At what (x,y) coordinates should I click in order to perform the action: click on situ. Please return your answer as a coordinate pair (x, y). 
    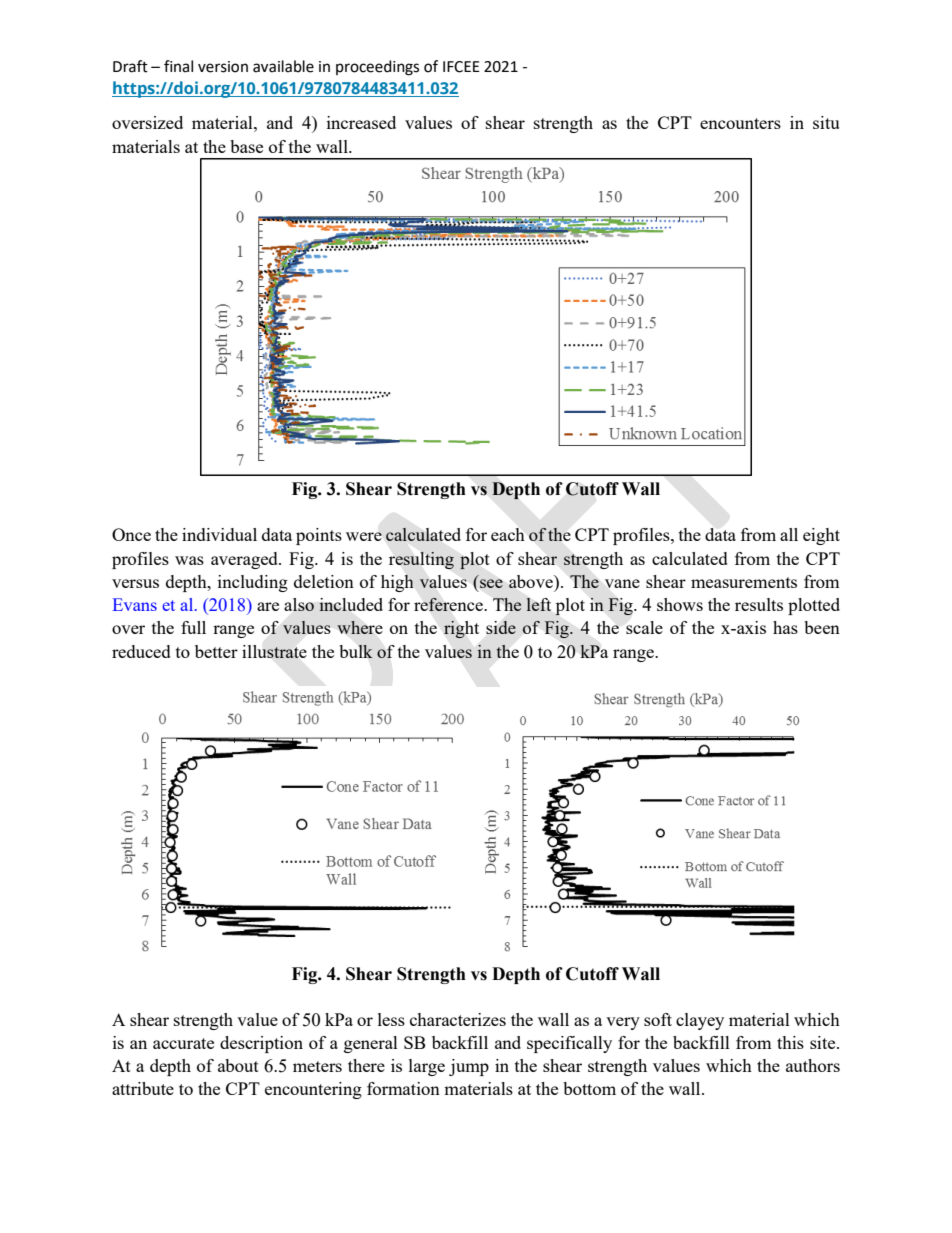
    Looking at the image, I should click on (826, 122).
